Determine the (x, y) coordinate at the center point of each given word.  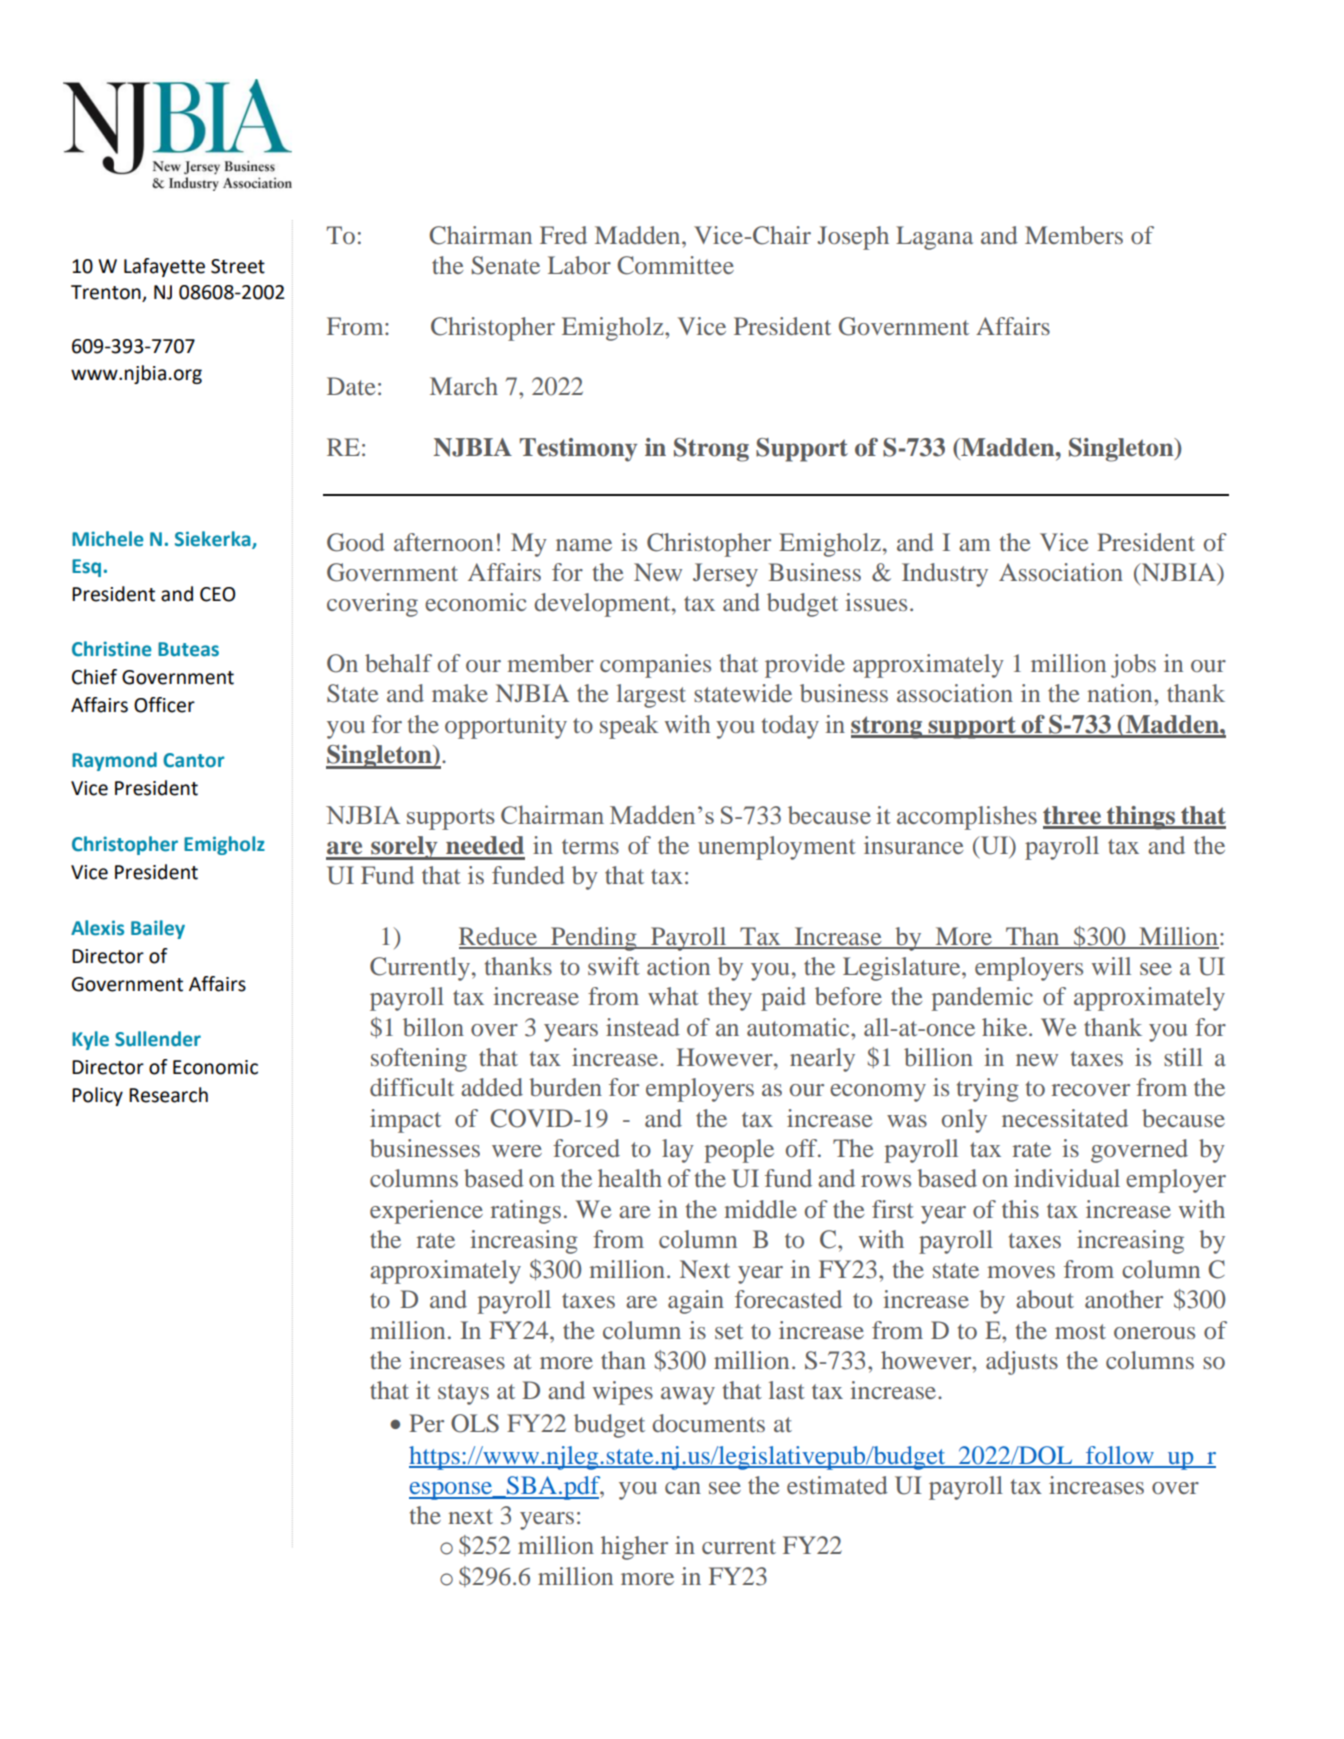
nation (1121, 693)
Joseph (853, 238)
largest (651, 696)
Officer (164, 705)
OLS (475, 1423)
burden (565, 1087)
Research (168, 1095)
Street (238, 266)
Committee (675, 265)
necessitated (1065, 1118)
